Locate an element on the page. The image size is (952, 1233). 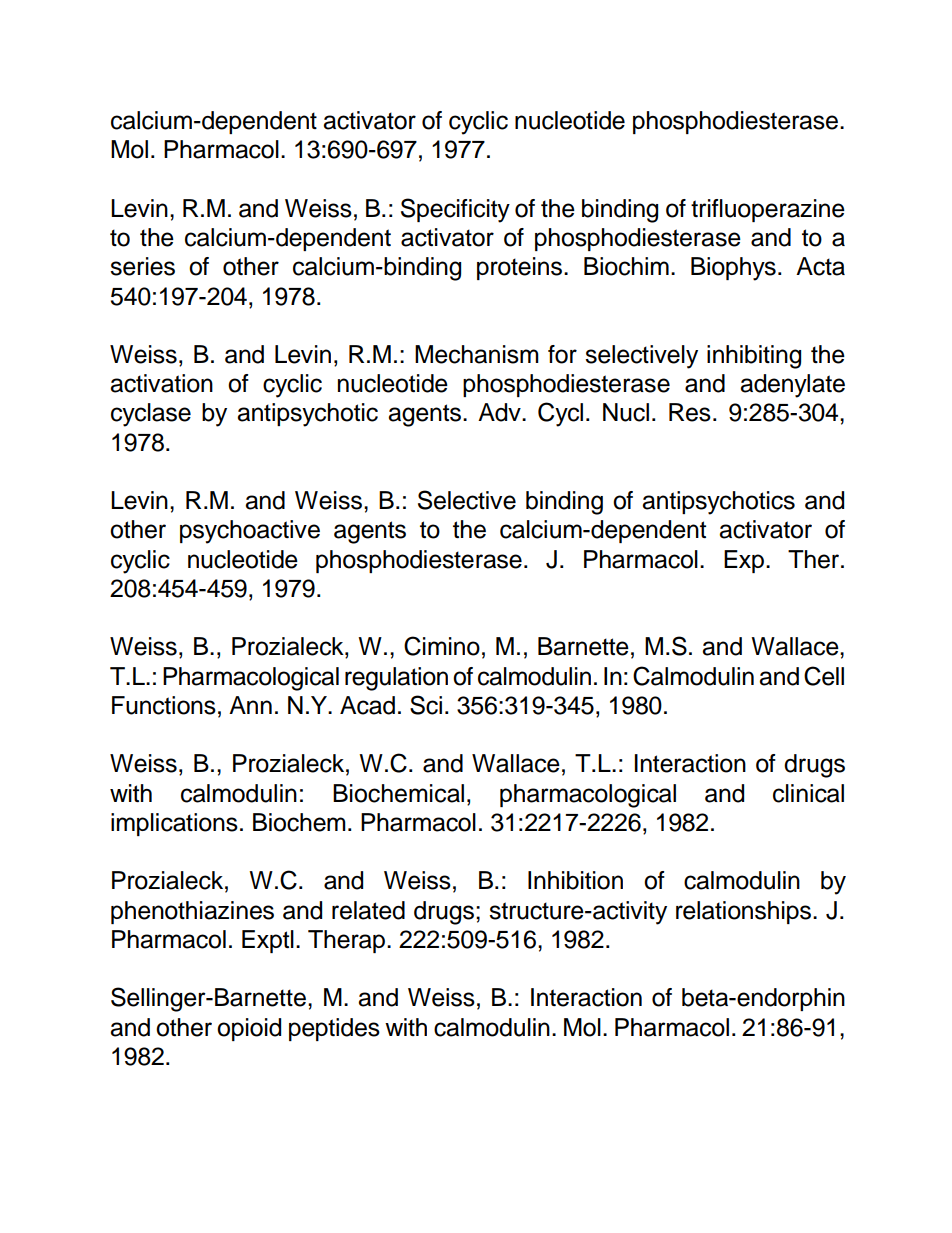
clinical is located at coordinates (808, 793).
